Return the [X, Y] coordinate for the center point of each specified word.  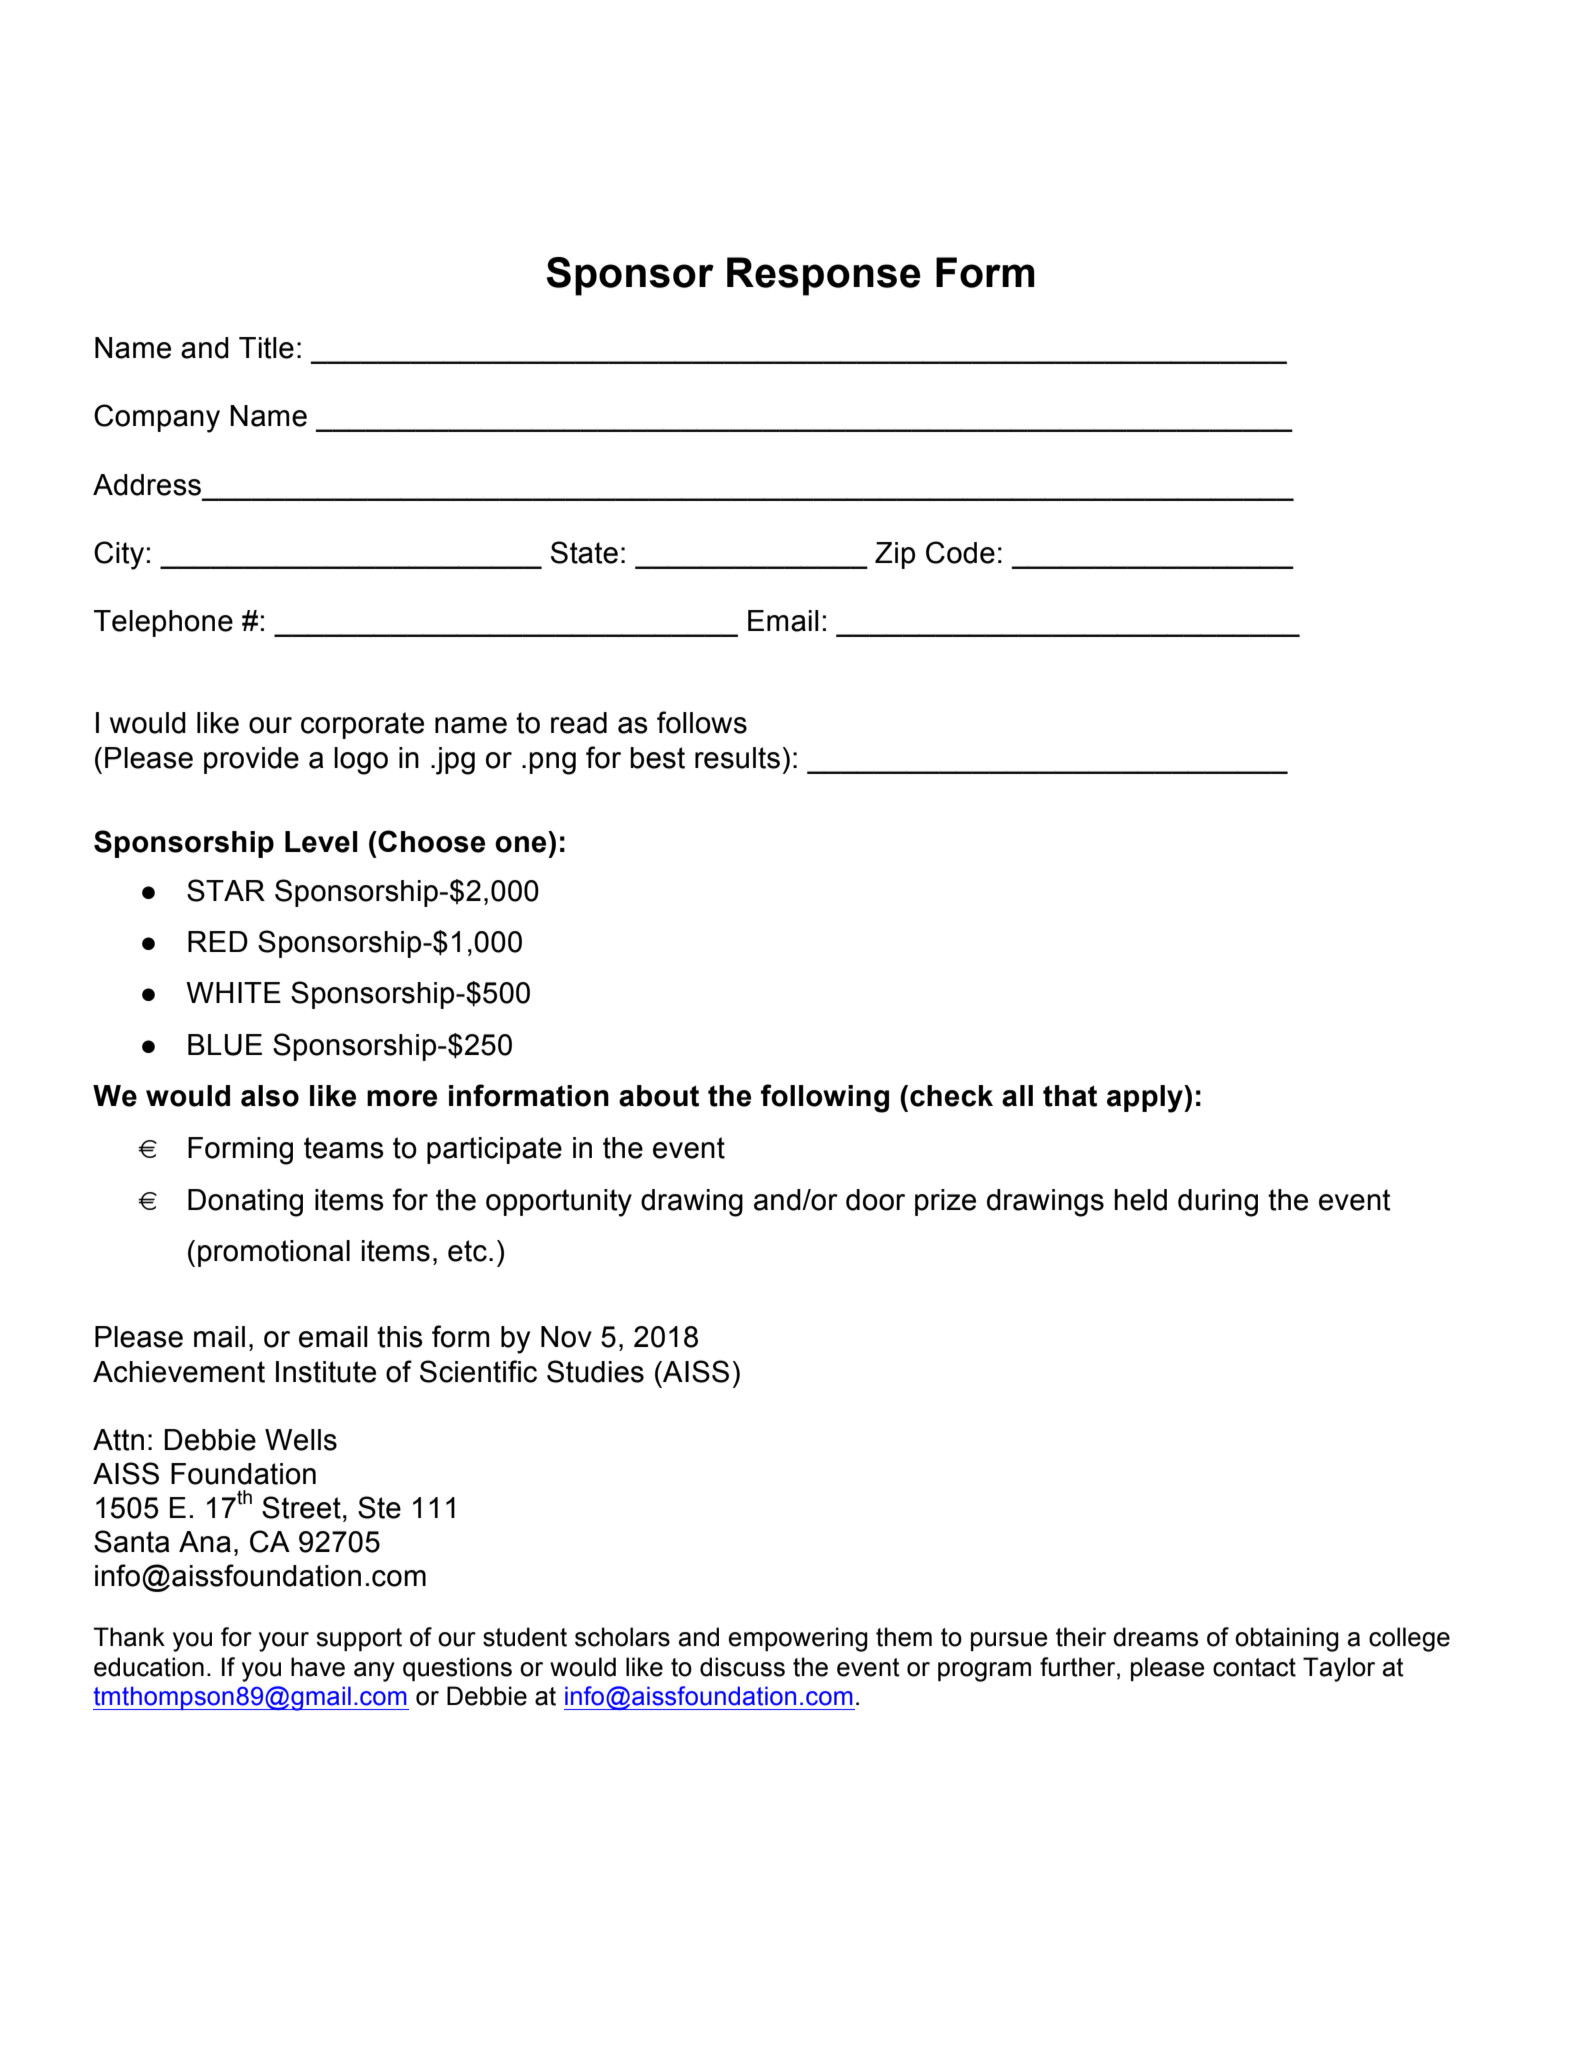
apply [1146, 1099]
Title [266, 348]
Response [824, 276]
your [284, 1642]
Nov [566, 1337]
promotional [274, 1253]
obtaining [1287, 1639]
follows [702, 722]
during [1218, 1203]
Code [960, 552]
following [825, 1098]
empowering [798, 1639]
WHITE [233, 992]
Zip [895, 555]
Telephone [163, 623]
